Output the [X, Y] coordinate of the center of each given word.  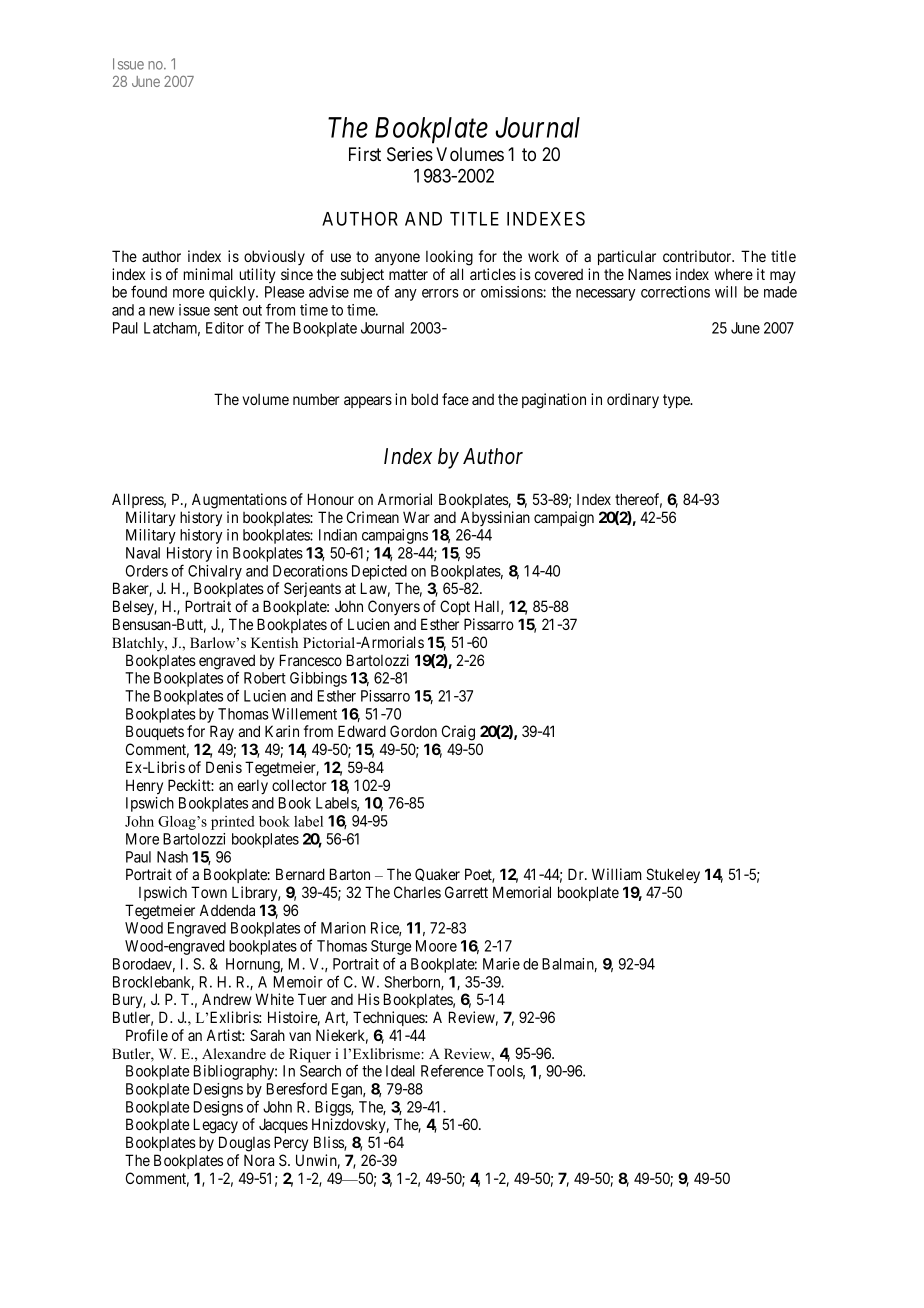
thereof [638, 500]
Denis [224, 767]
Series [410, 154]
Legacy [216, 1126]
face [455, 399]
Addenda [227, 910]
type [677, 401]
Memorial [522, 892]
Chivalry [215, 574]
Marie [501, 964]
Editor [225, 328]
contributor [698, 256]
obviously [274, 257]
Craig [458, 733]
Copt [455, 607]
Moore [436, 946]
